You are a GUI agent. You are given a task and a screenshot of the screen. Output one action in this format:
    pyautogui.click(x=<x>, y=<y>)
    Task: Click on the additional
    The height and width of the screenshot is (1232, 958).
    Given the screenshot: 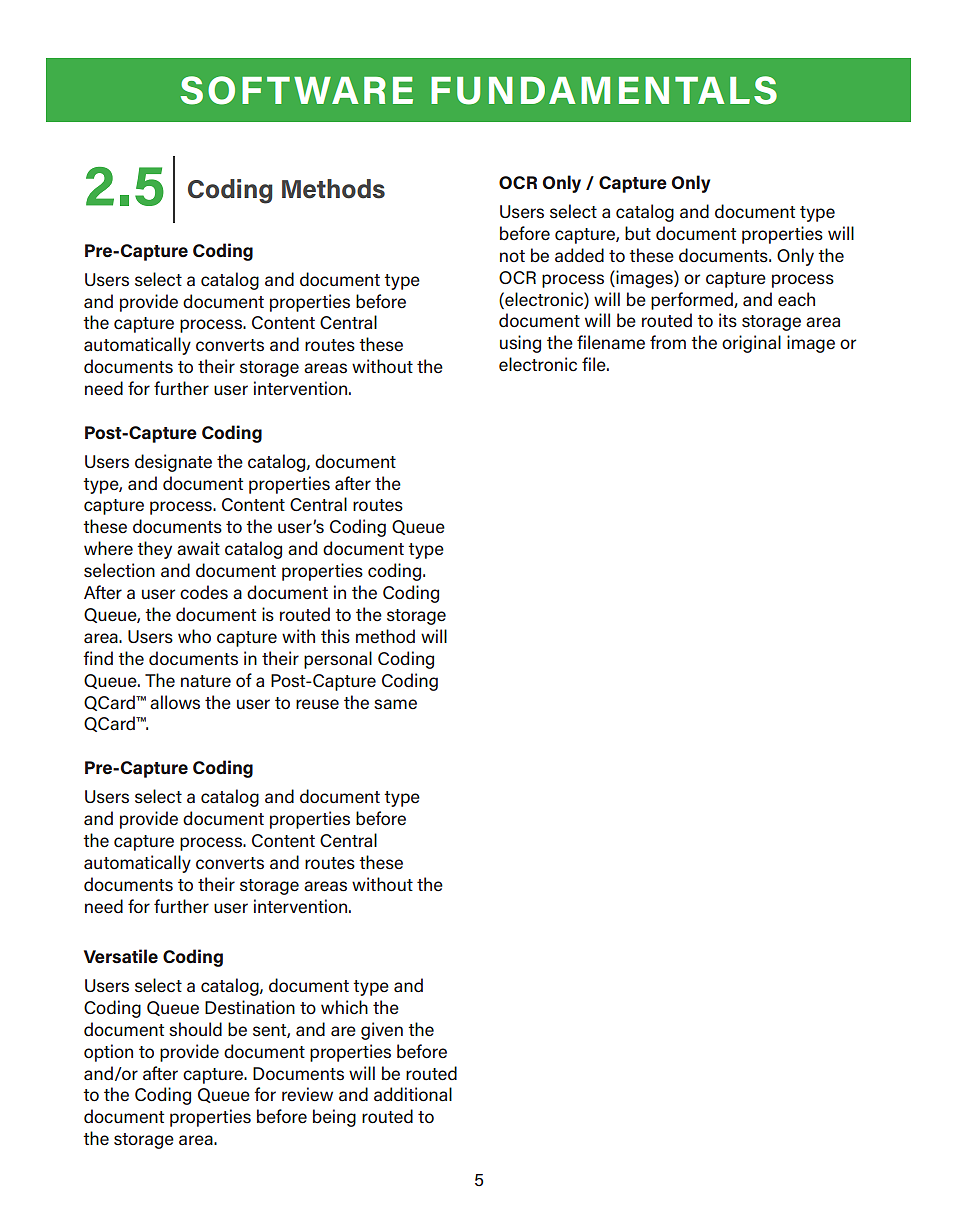 What is the action you would take?
    pyautogui.click(x=413, y=1094)
